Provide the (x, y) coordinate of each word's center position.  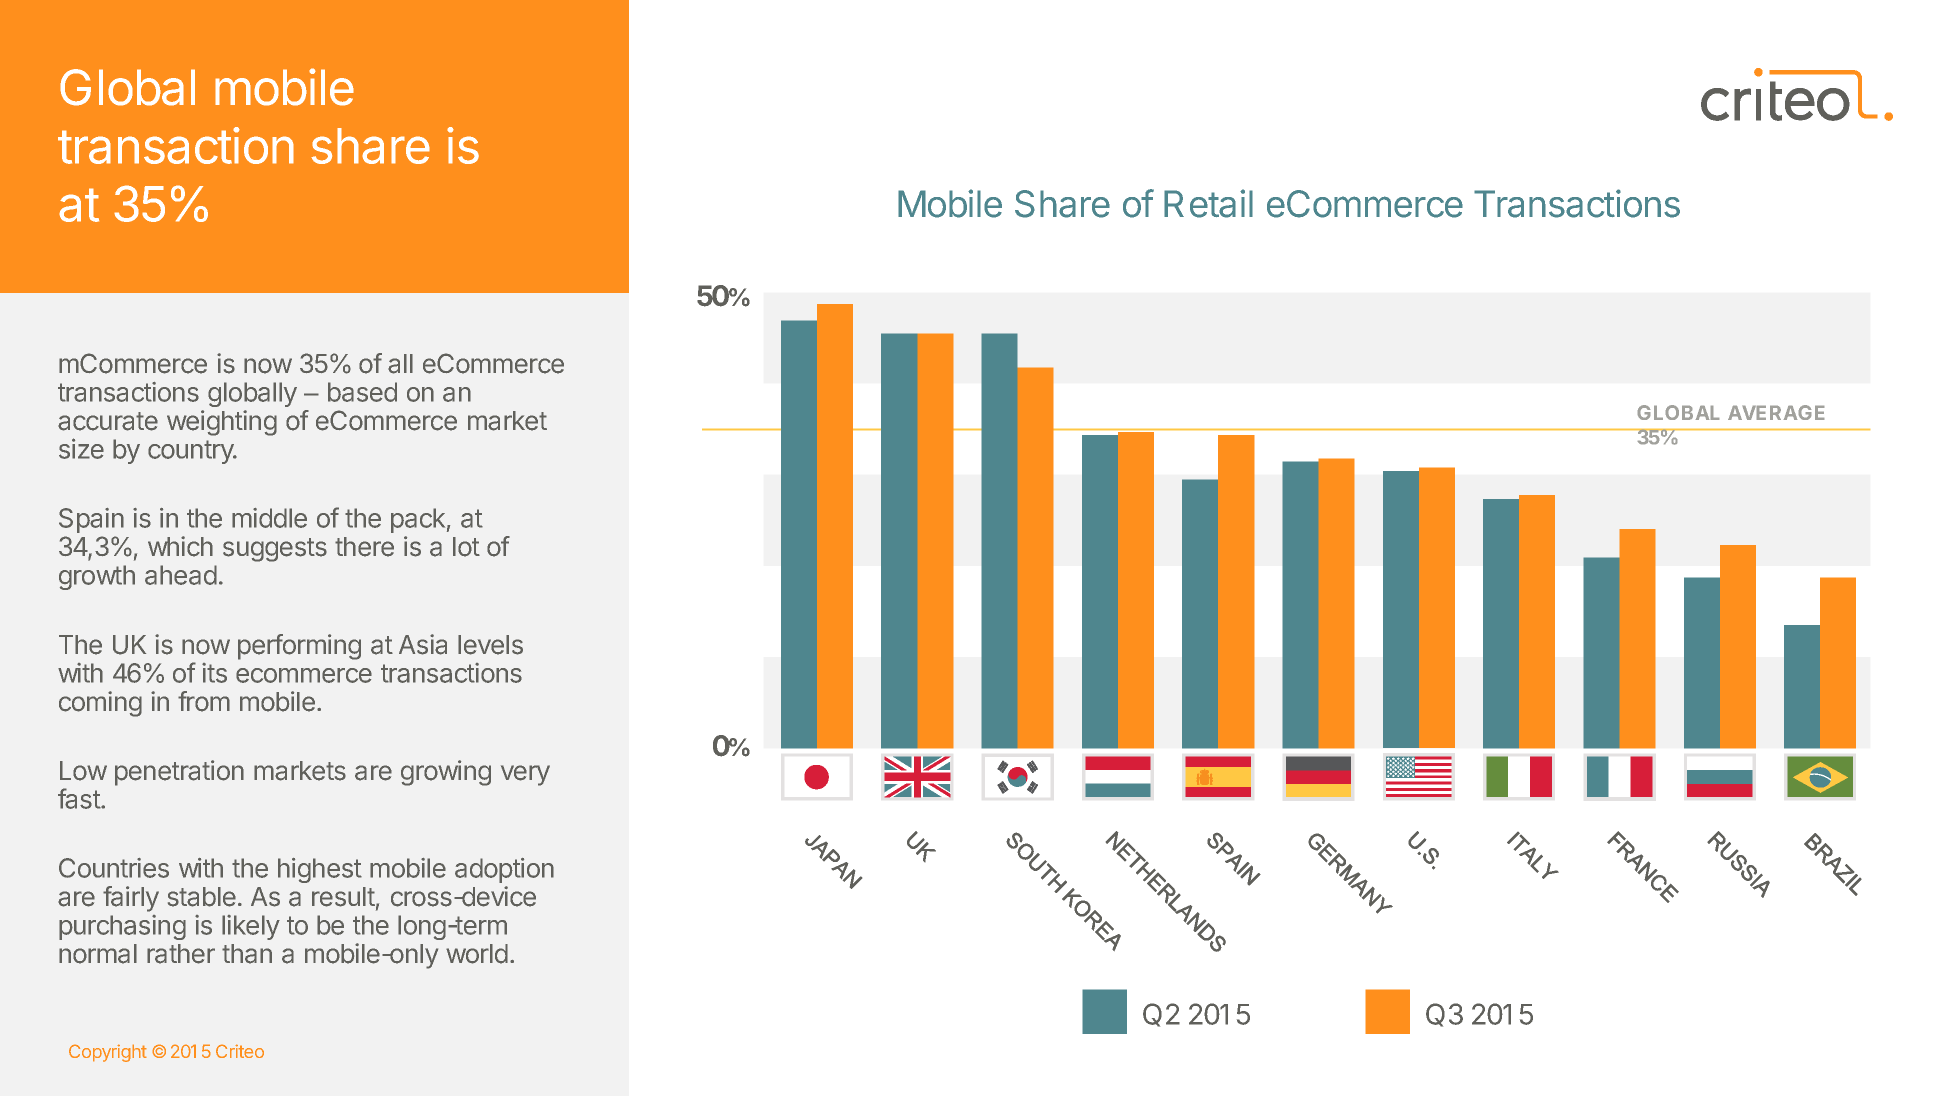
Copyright (108, 1053)
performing (299, 647)
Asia (423, 644)
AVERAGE (1776, 412)
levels (490, 645)
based (362, 392)
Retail (1208, 203)
